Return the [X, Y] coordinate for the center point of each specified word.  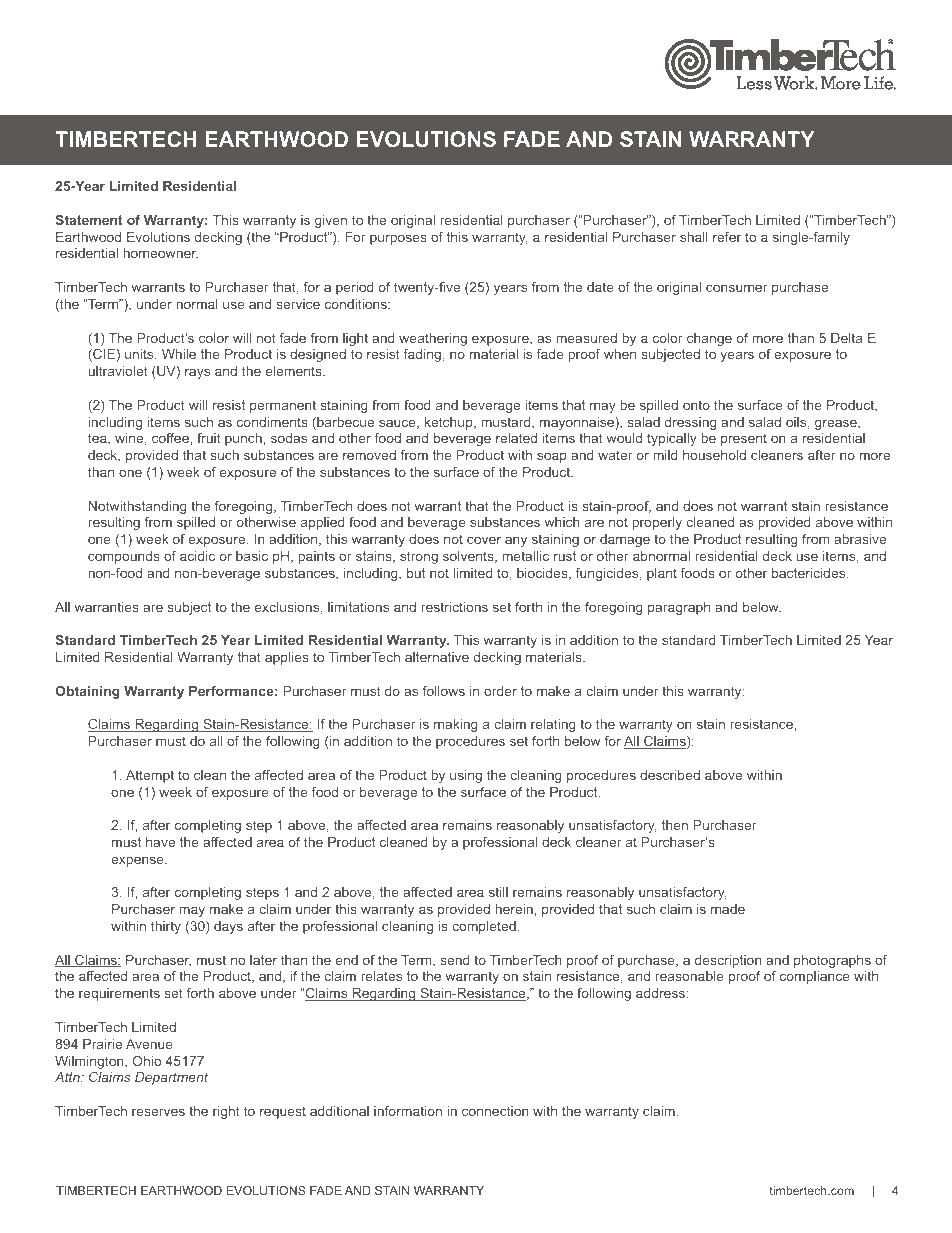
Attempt [150, 776]
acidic [197, 556]
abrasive [860, 539]
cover [484, 540]
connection [495, 1111]
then [675, 825]
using [466, 776]
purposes [398, 239]
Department [171, 1078]
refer [727, 237]
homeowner [160, 253]
